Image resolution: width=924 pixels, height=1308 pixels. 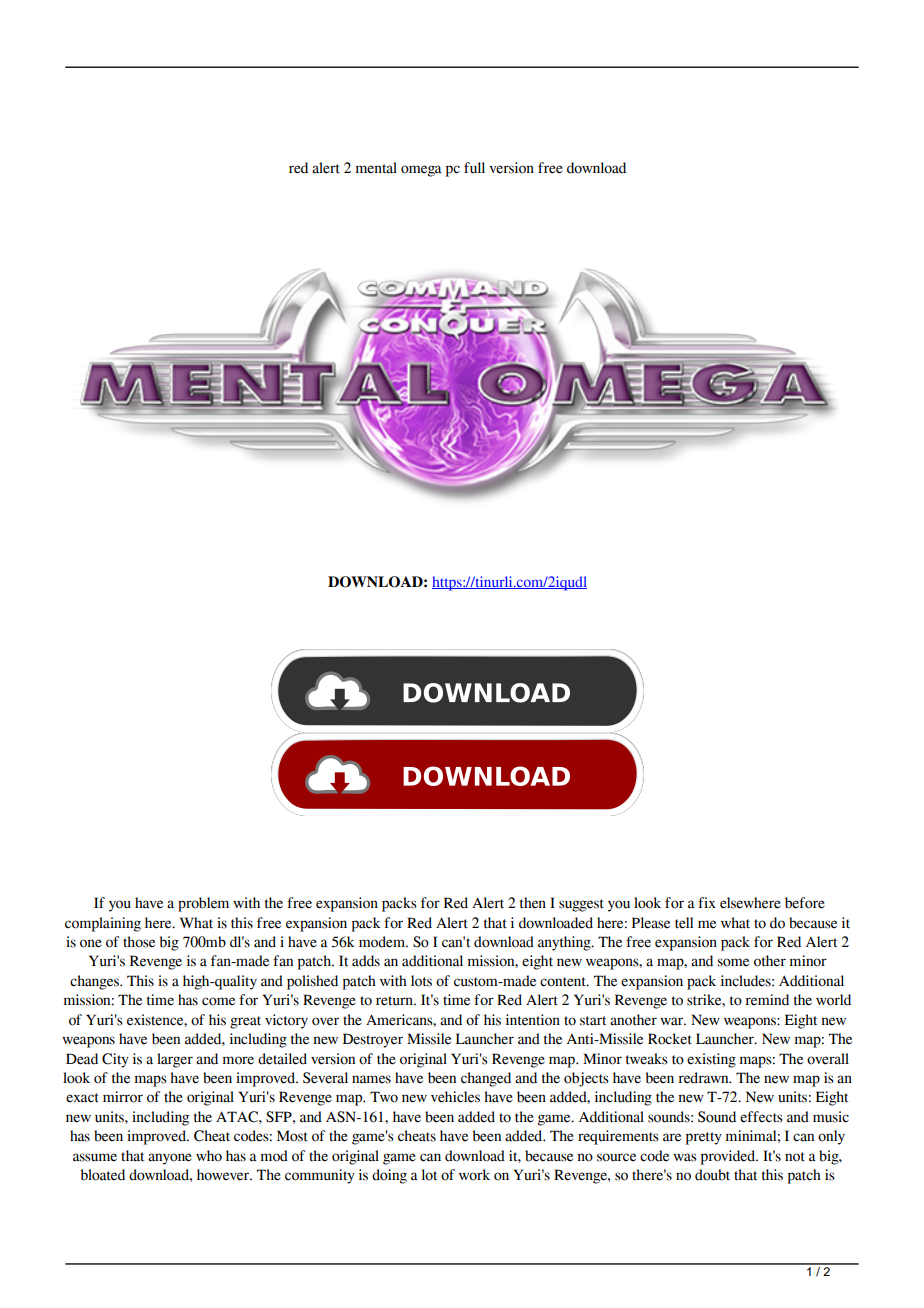 I want to click on suggest, so click(x=581, y=905).
